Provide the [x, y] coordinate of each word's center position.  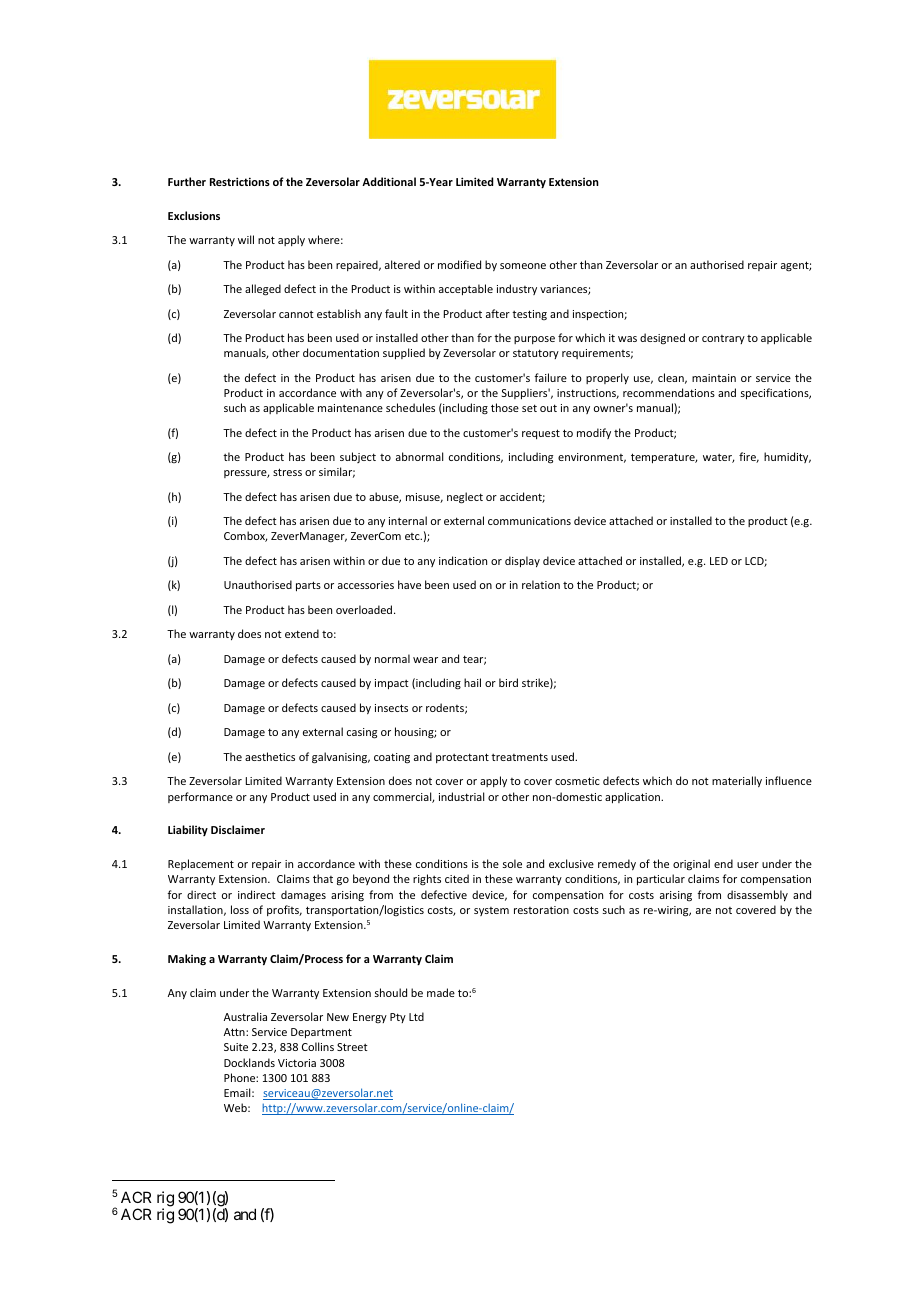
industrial [461, 796]
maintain [714, 378]
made [441, 992]
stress [287, 472]
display [522, 561]
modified [459, 264]
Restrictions [240, 181]
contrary [723, 339]
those [505, 407]
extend [302, 633]
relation [541, 584]
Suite [236, 1047]
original [691, 865]
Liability [188, 830]
